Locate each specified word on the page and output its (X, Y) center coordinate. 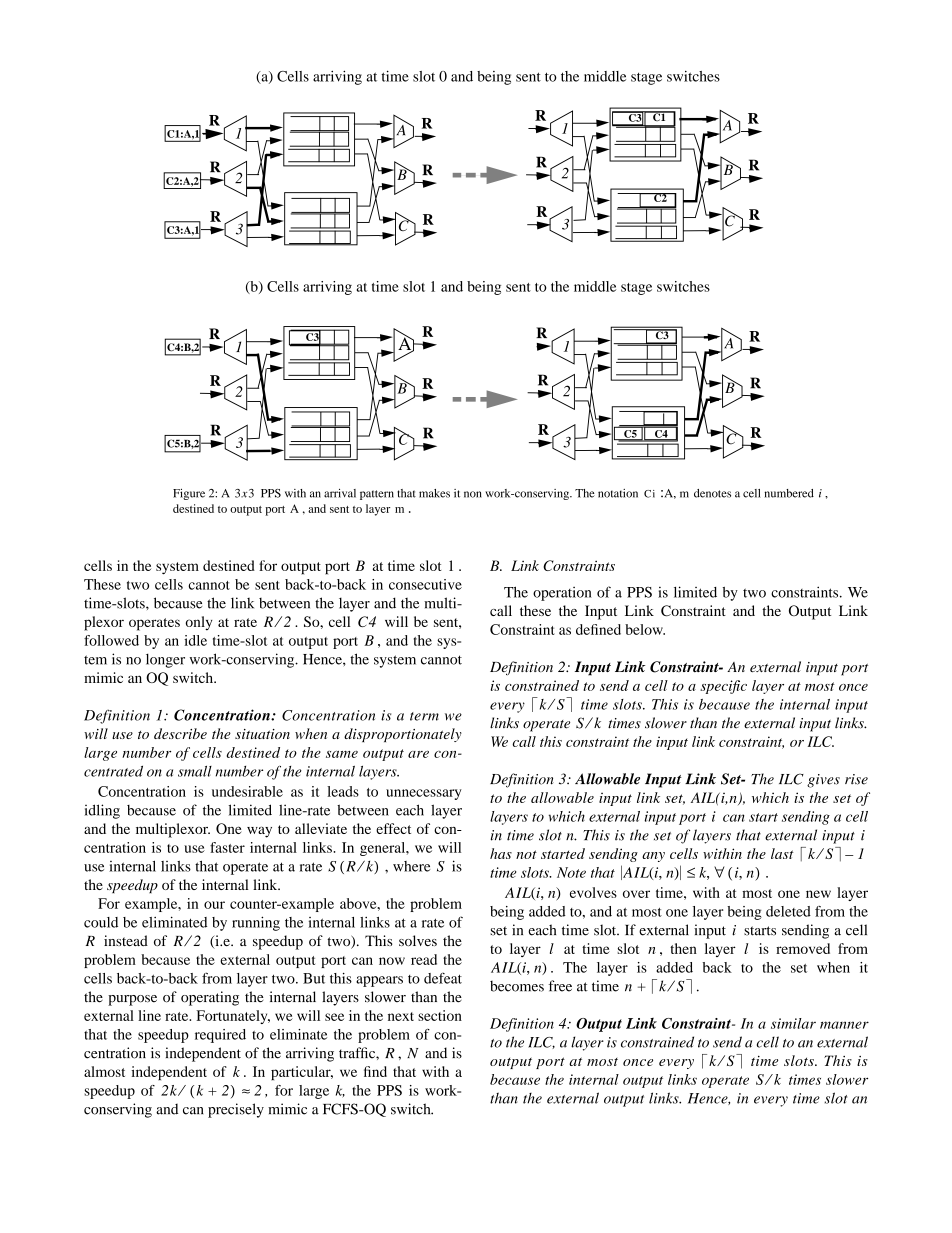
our (214, 905)
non (473, 494)
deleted (788, 911)
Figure (189, 494)
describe (180, 733)
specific (723, 687)
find (375, 1071)
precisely (236, 1110)
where (411, 866)
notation (618, 493)
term (424, 716)
